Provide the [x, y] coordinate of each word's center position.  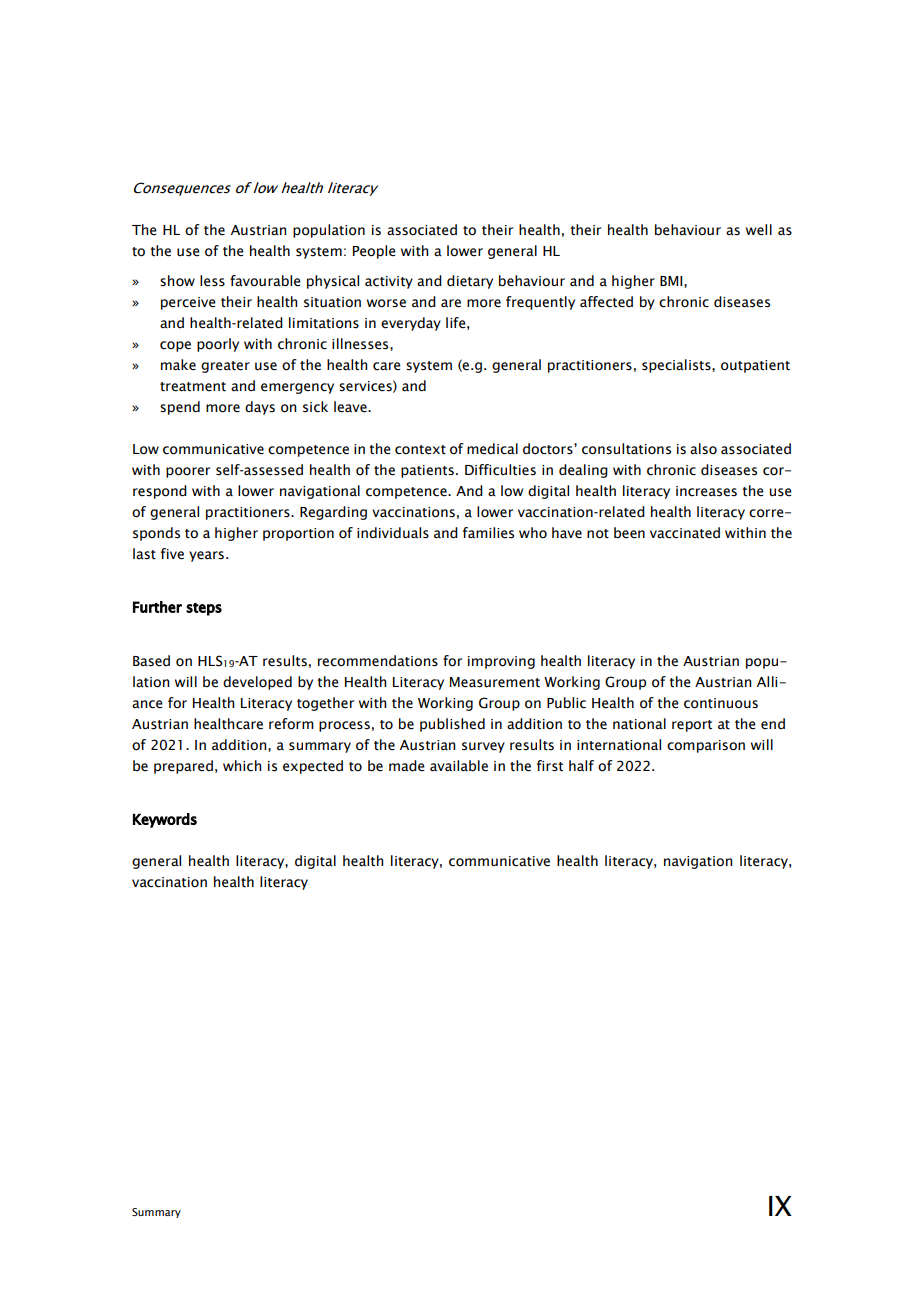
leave [351, 407]
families [488, 533]
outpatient [755, 366]
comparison [706, 746]
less [212, 281]
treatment [193, 387]
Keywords [165, 820]
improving [501, 662]
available [459, 766]
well [759, 230]
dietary [470, 282]
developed [257, 683]
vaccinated [685, 533]
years [206, 556]
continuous [721, 703]
